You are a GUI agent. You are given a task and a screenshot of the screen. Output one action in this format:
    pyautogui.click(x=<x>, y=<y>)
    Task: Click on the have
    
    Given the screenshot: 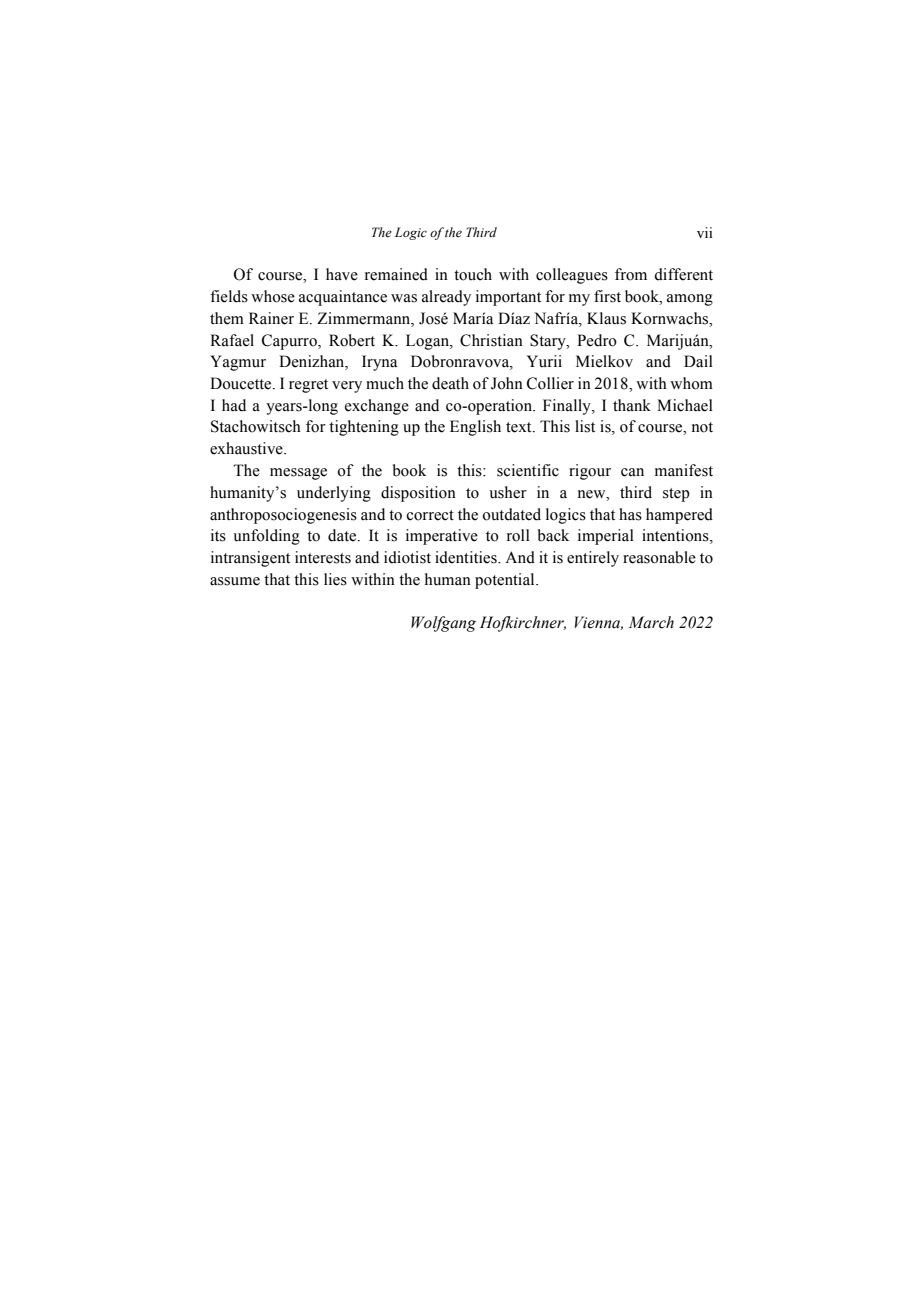 What is the action you would take?
    pyautogui.click(x=342, y=274)
